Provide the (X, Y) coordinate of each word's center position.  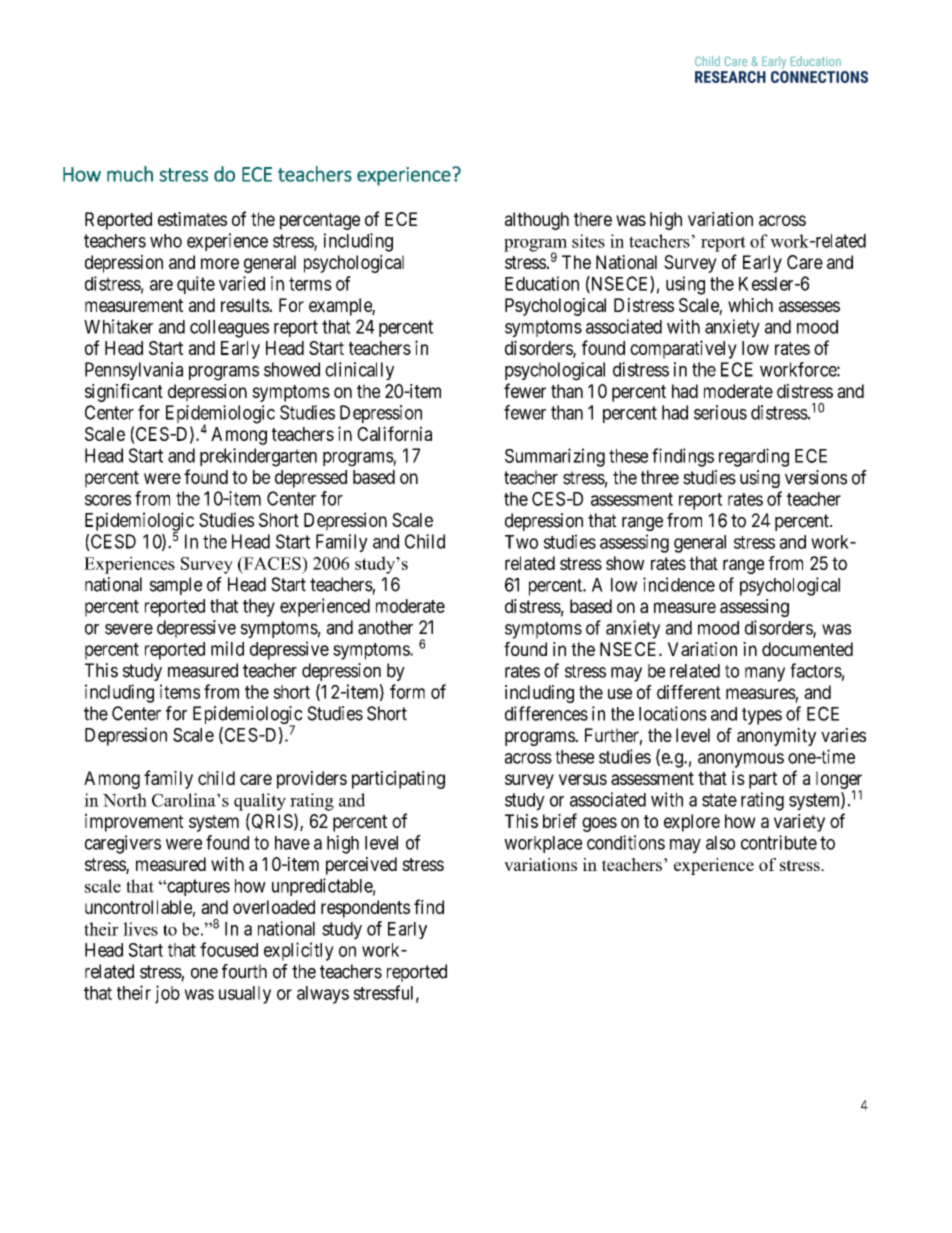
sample (175, 586)
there (593, 219)
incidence (679, 584)
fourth (244, 971)
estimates (192, 219)
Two (521, 542)
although (537, 221)
